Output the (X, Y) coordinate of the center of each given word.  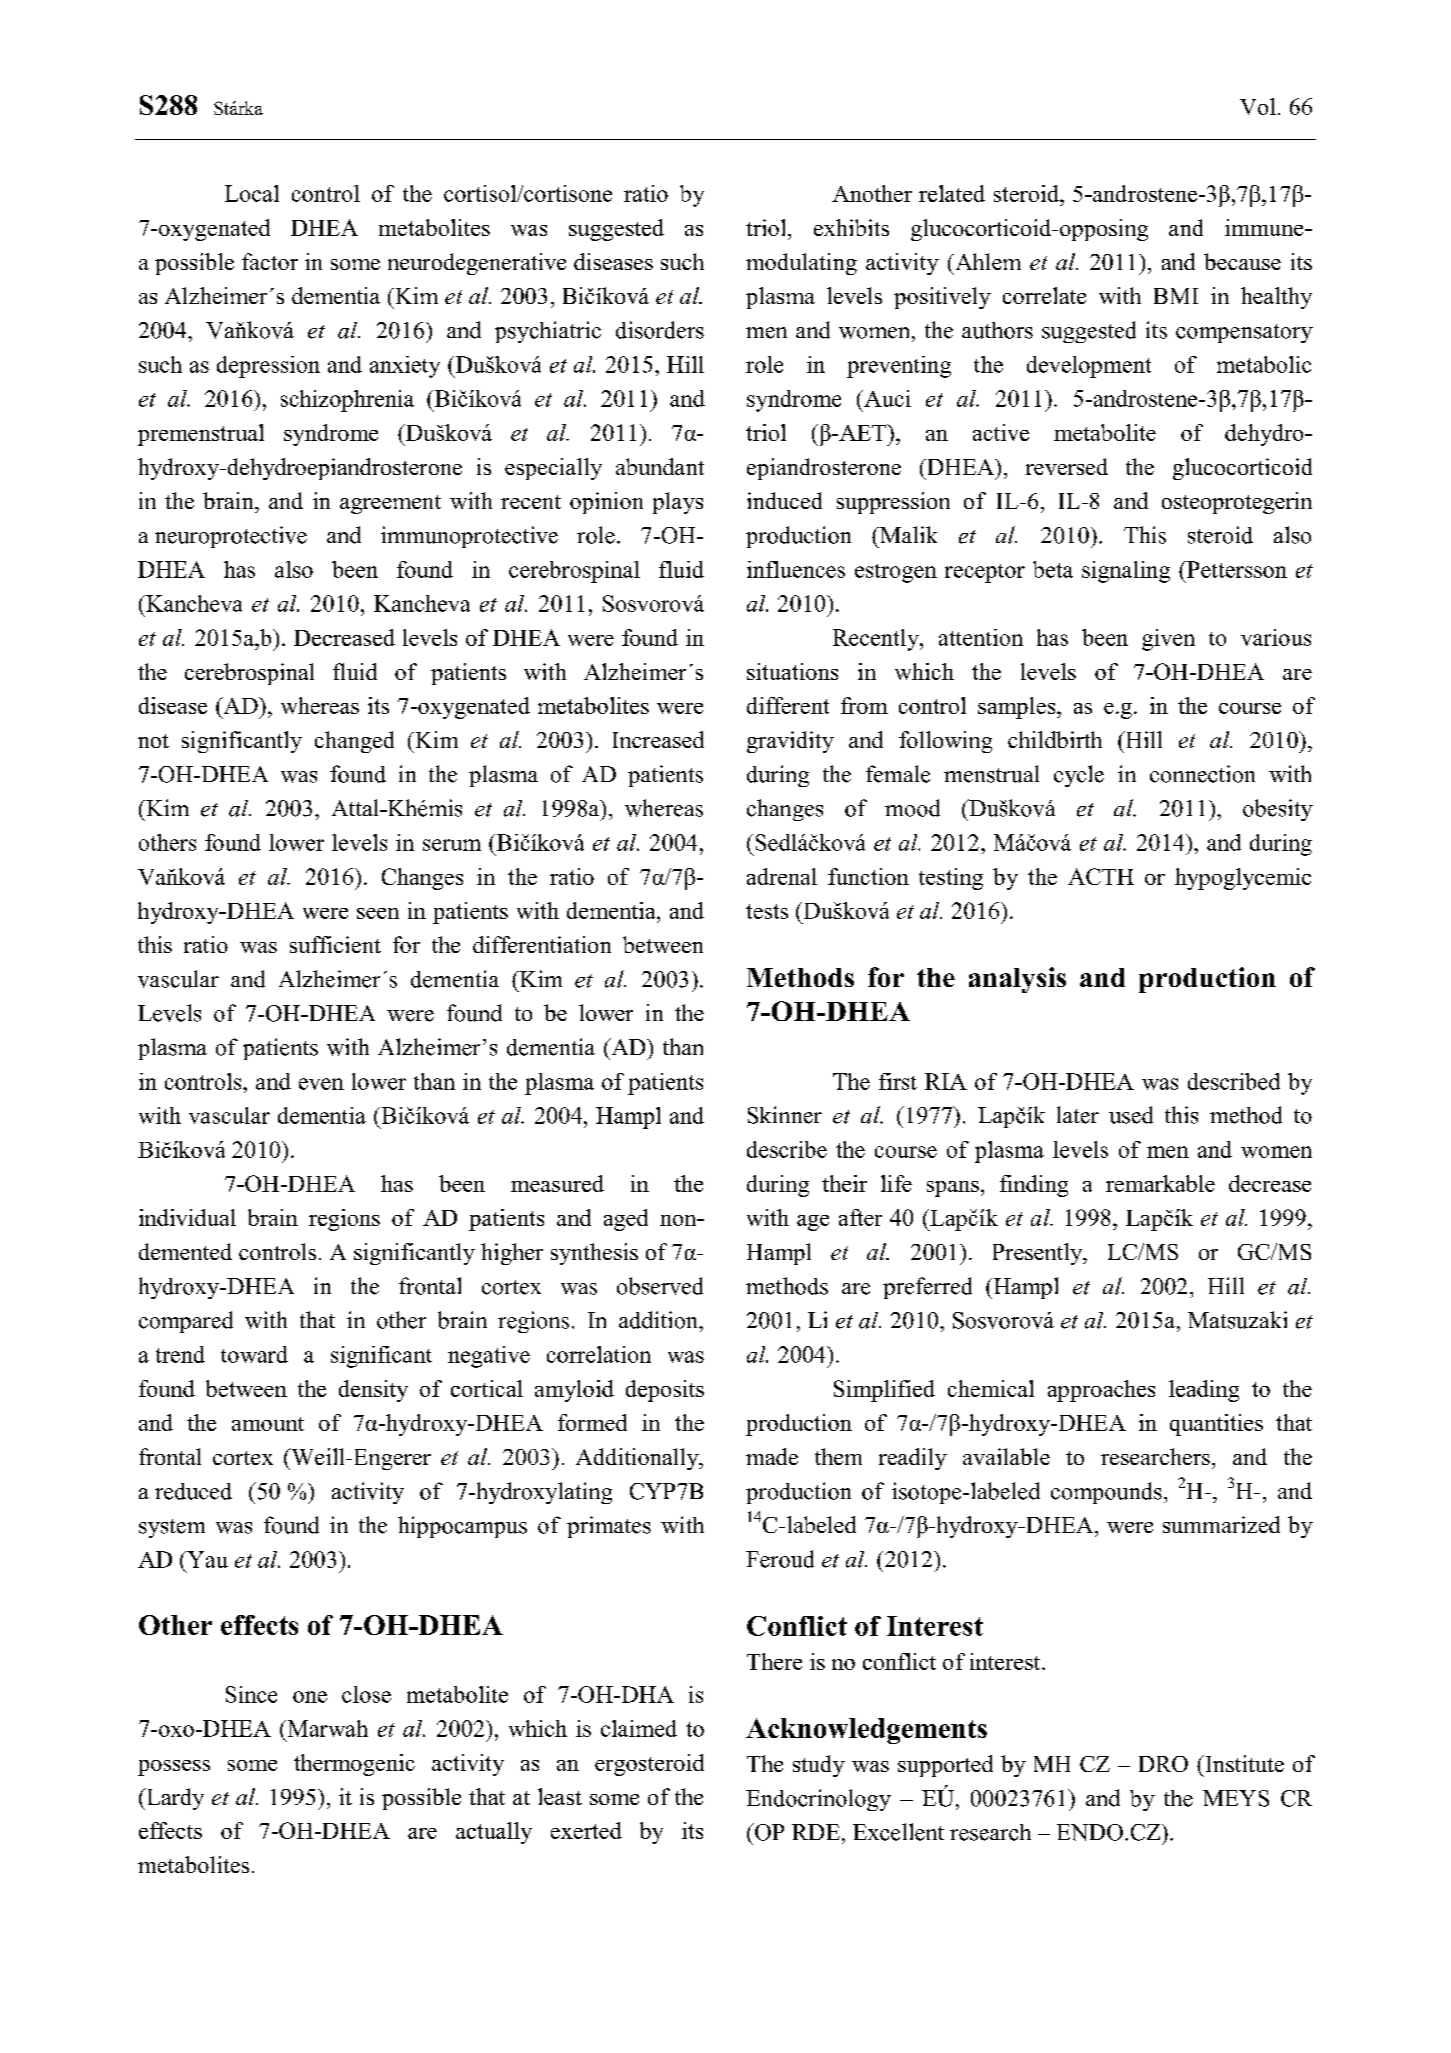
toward (254, 1354)
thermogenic (354, 1765)
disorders (660, 330)
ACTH (1101, 876)
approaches (1101, 1391)
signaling (1126, 572)
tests (767, 911)
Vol (1258, 106)
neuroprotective (231, 537)
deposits (665, 1391)
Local (252, 193)
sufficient (335, 944)
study (819, 1766)
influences (796, 569)
